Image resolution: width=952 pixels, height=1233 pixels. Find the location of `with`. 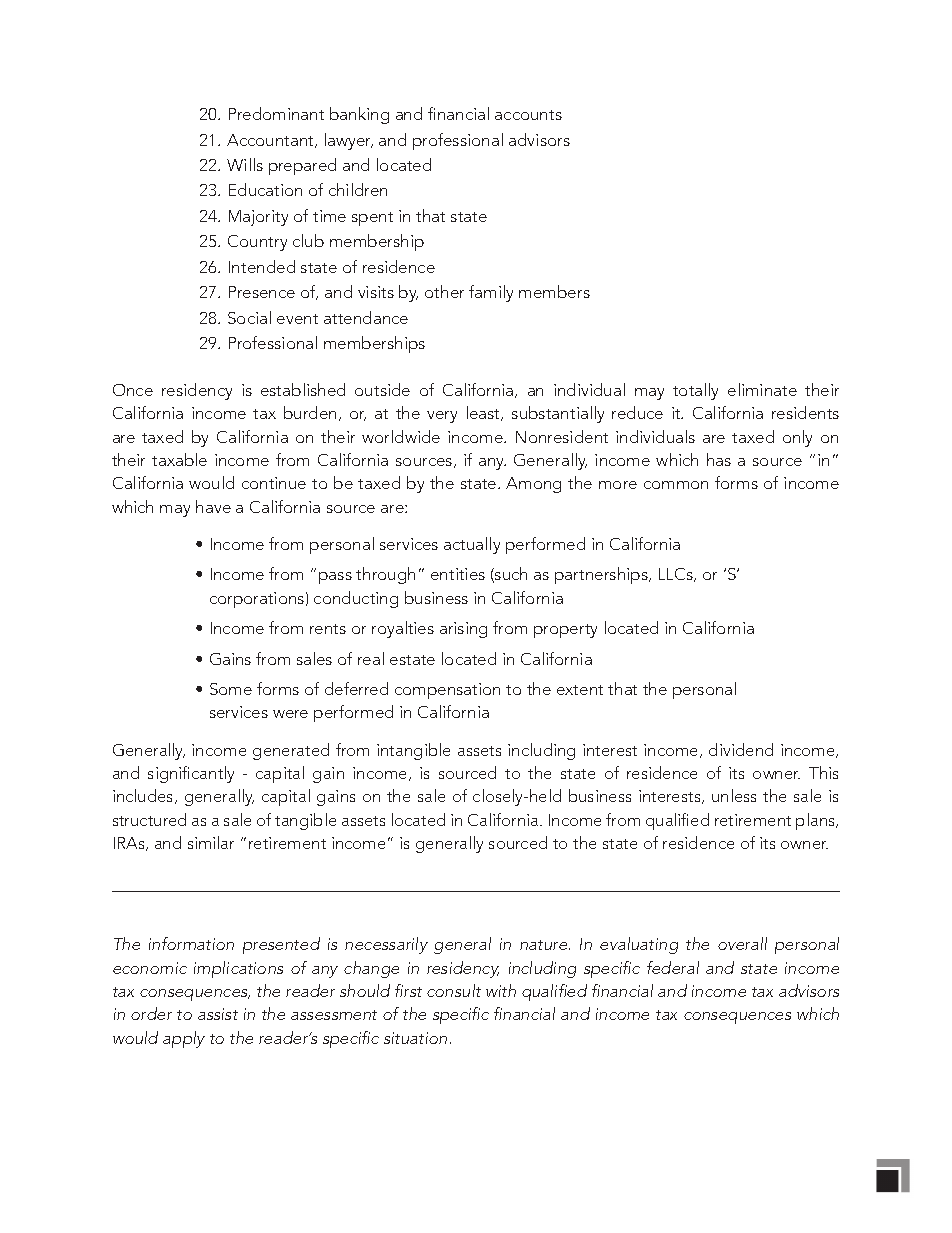

with is located at coordinates (501, 990).
